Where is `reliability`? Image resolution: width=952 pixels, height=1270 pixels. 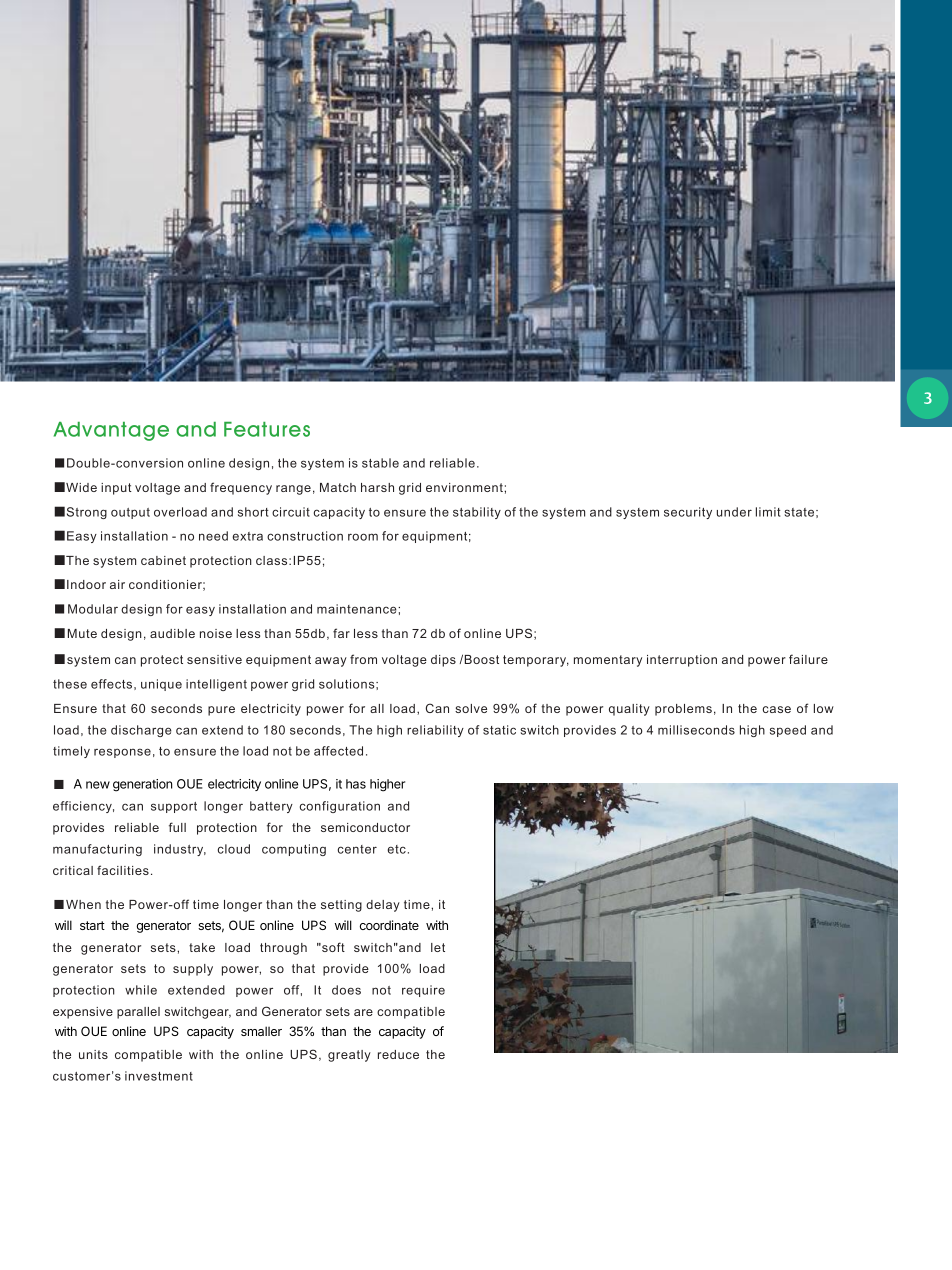
reliability is located at coordinates (435, 731).
